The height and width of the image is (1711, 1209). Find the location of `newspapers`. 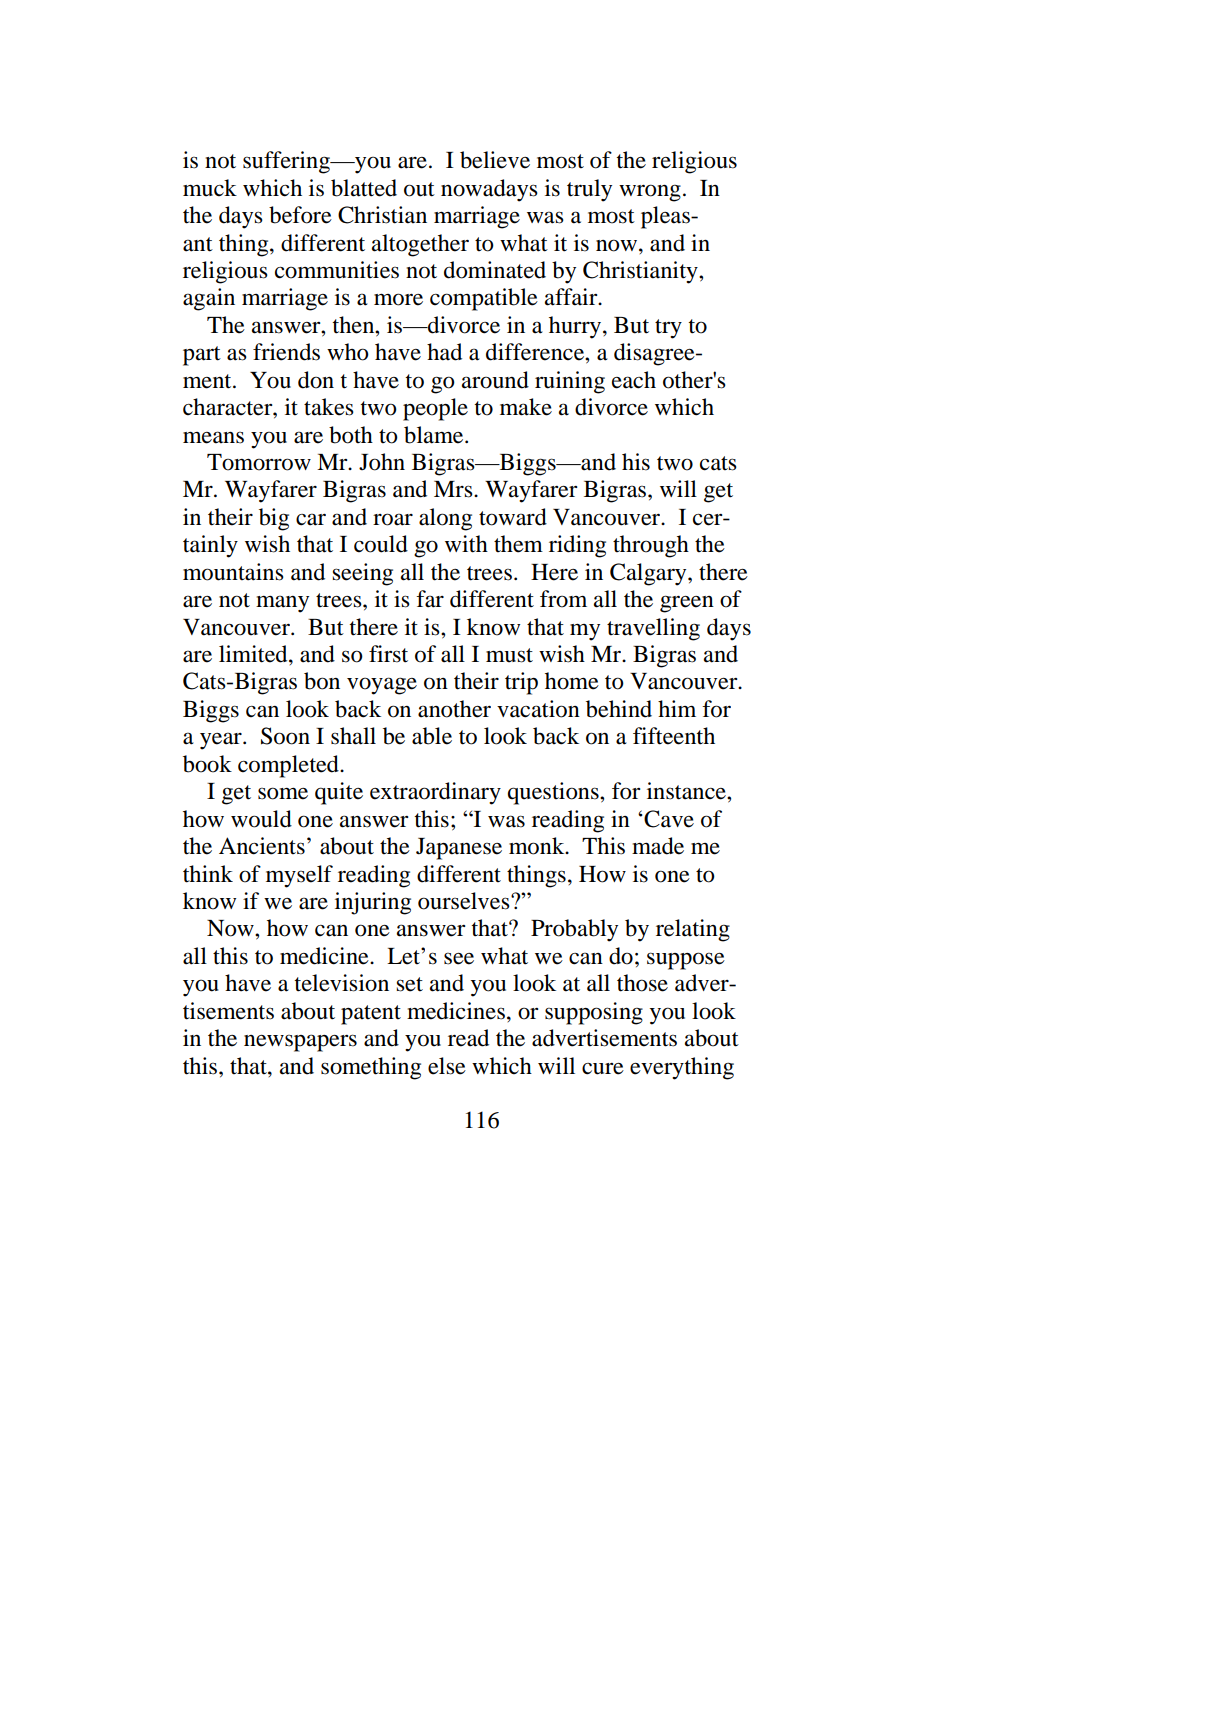

newspapers is located at coordinates (300, 1043).
